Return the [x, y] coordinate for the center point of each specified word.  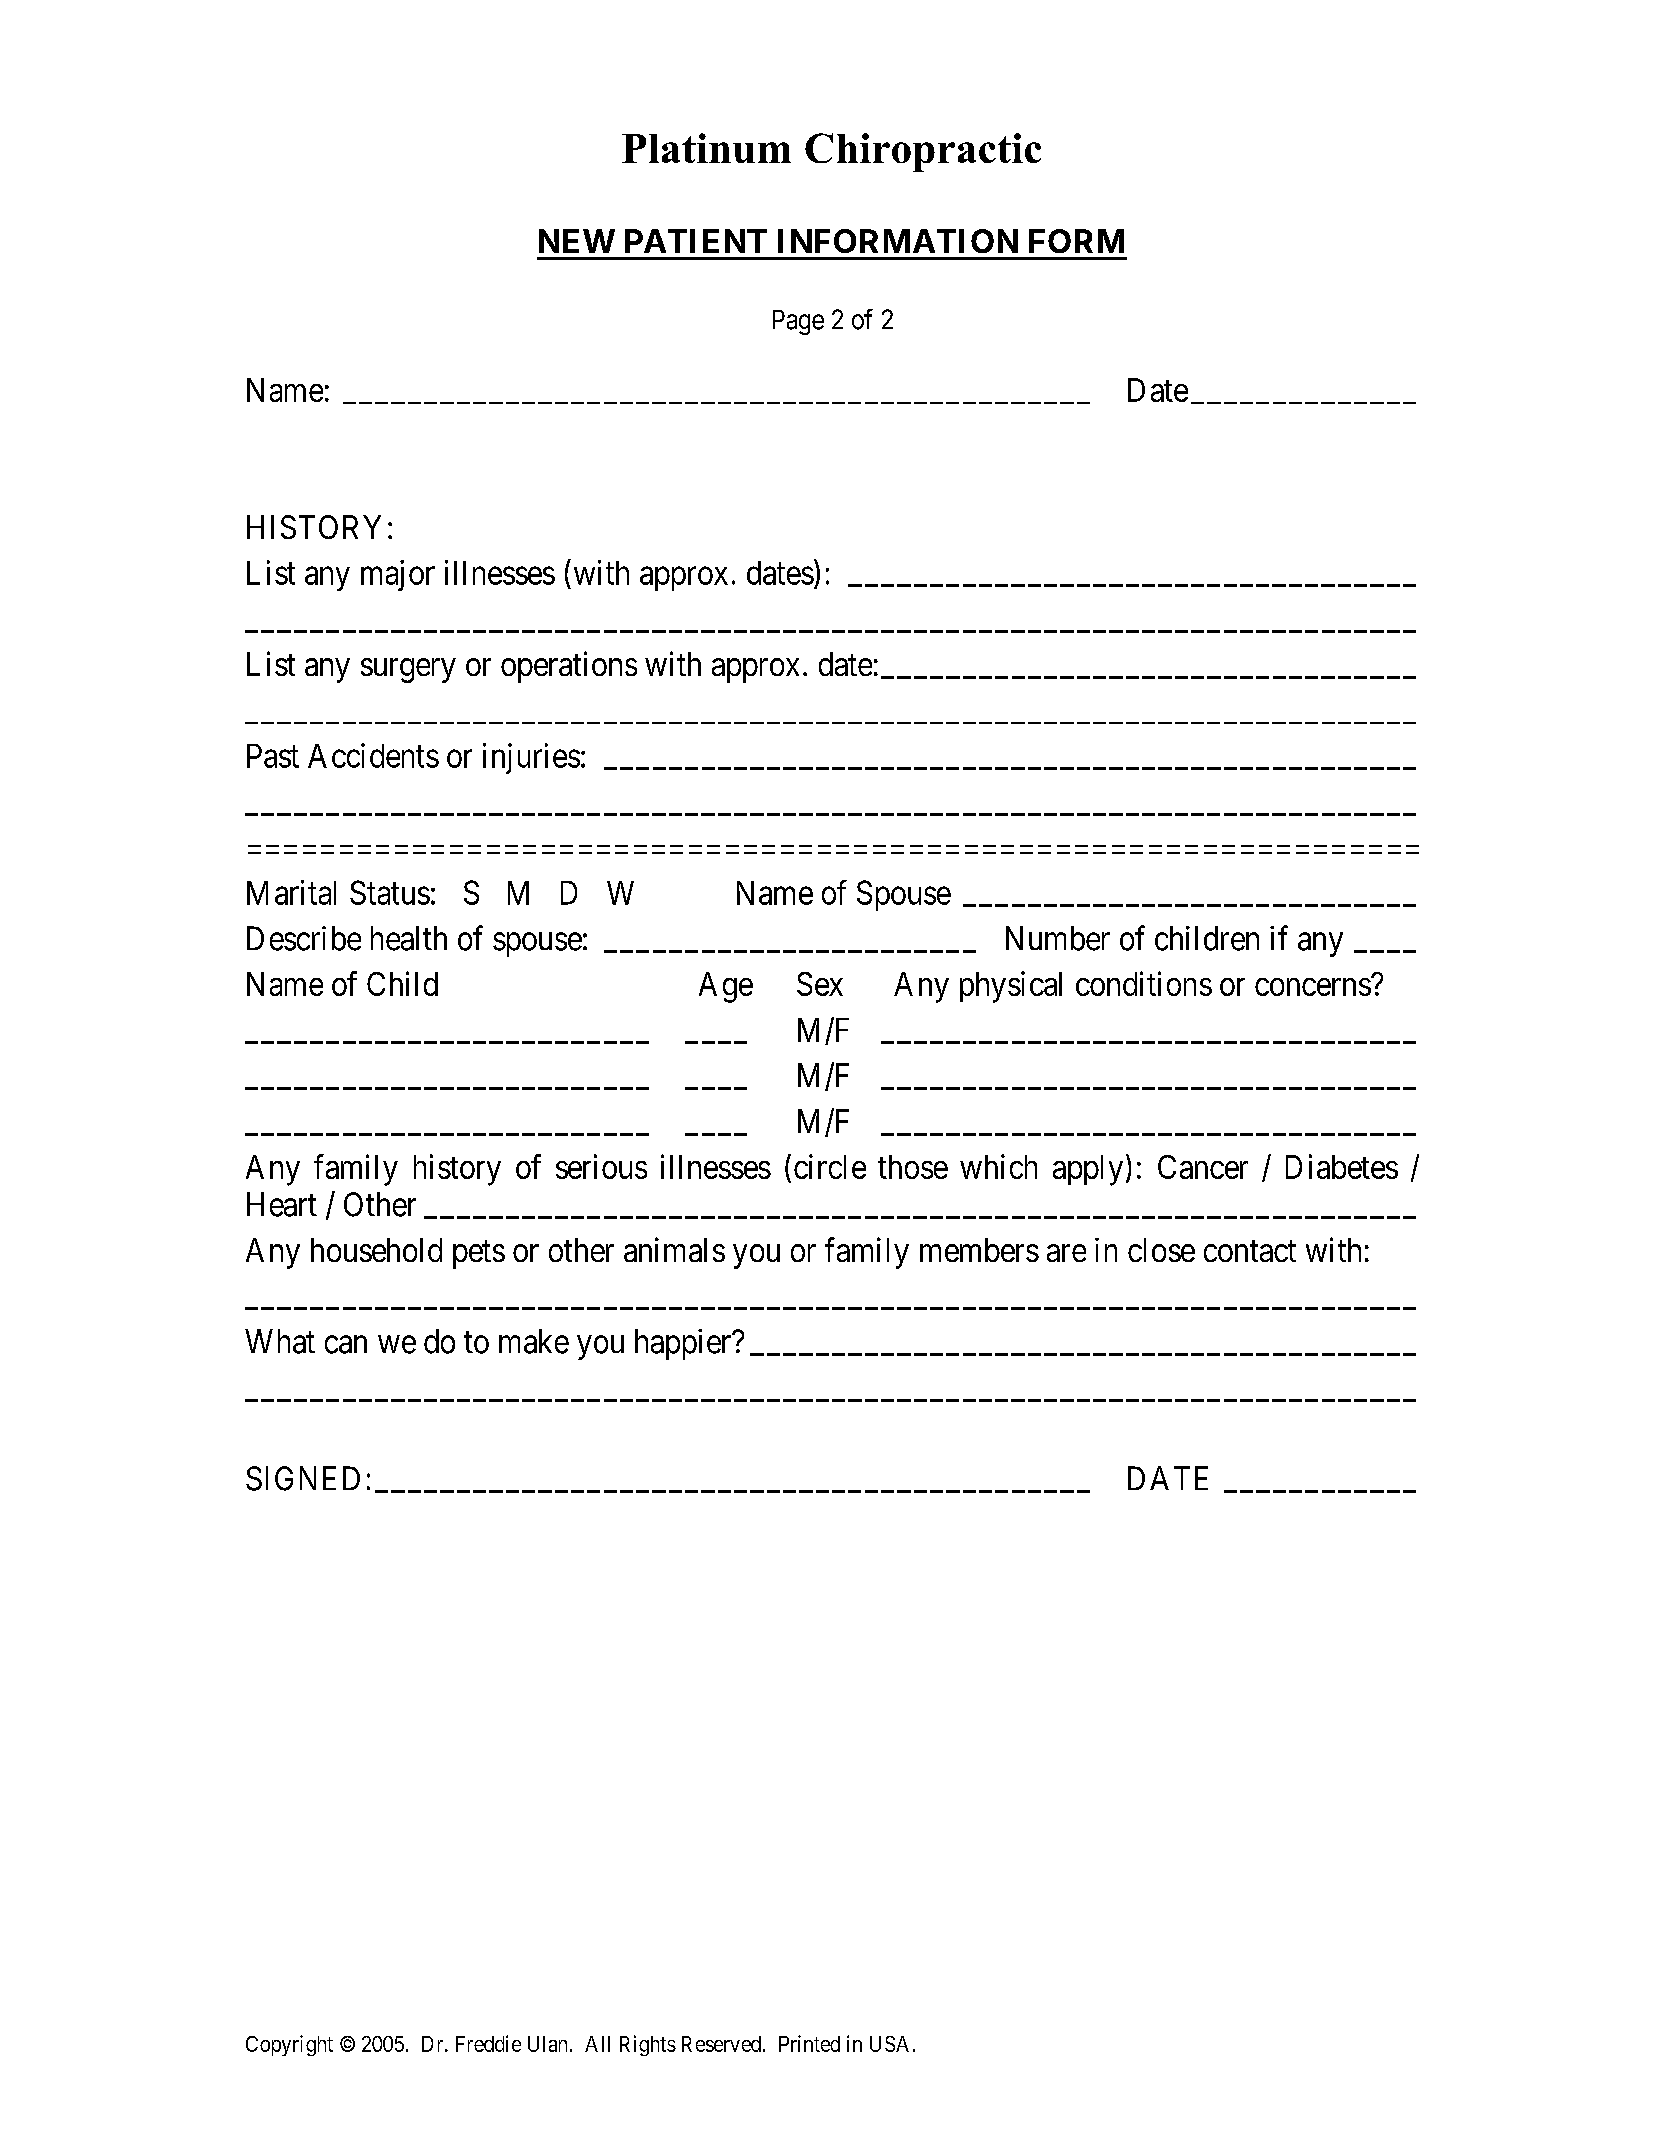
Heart [282, 1204]
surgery [408, 671]
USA [892, 2044]
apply [1088, 1170]
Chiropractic [923, 152]
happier [684, 1344]
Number [1058, 938]
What [280, 1341]
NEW [577, 241]
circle [830, 1166]
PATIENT [696, 241]
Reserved [721, 2044]
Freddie [488, 2043]
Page [798, 322]
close [1161, 1250]
